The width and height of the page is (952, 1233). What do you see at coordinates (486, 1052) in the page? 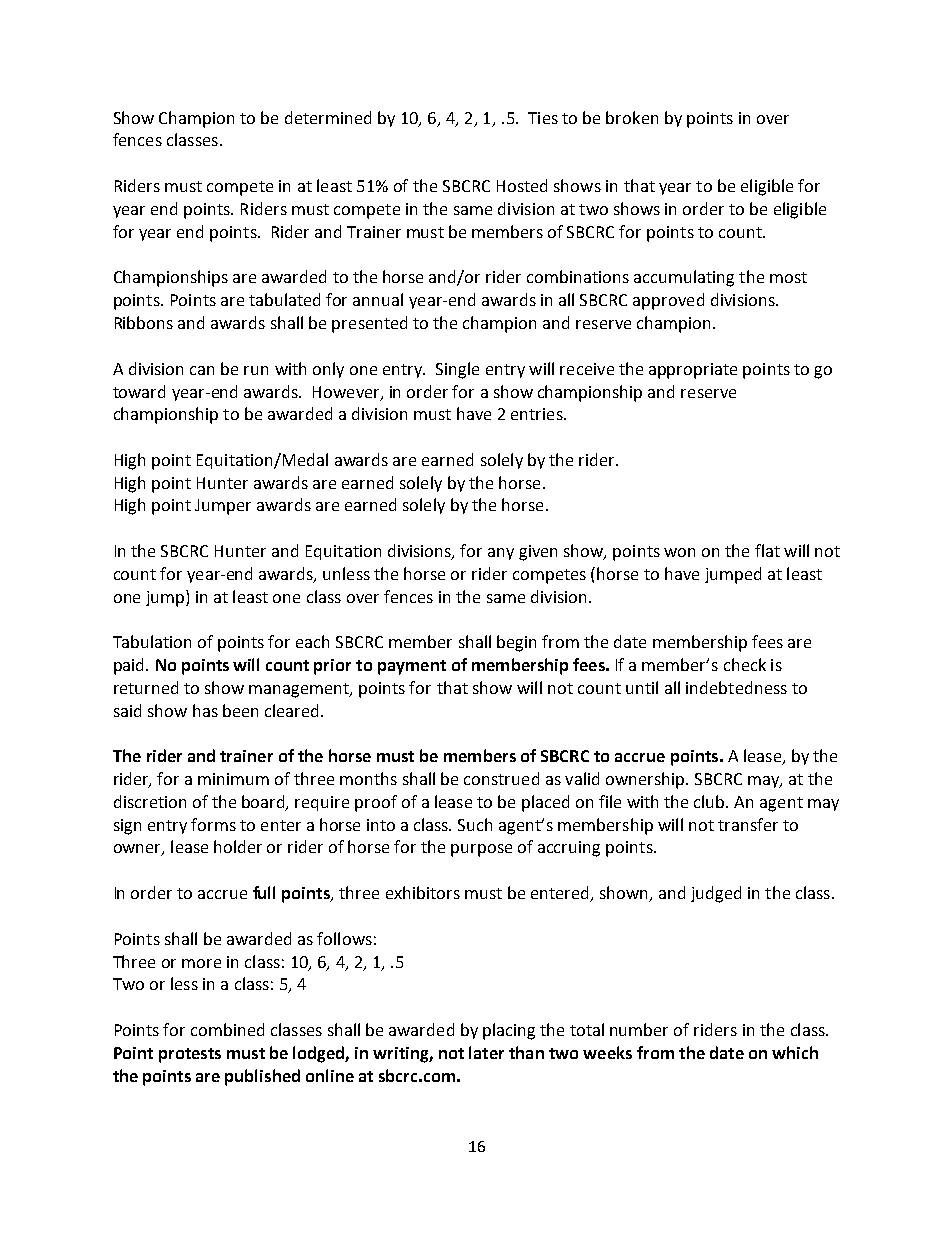
I see `later` at bounding box center [486, 1052].
